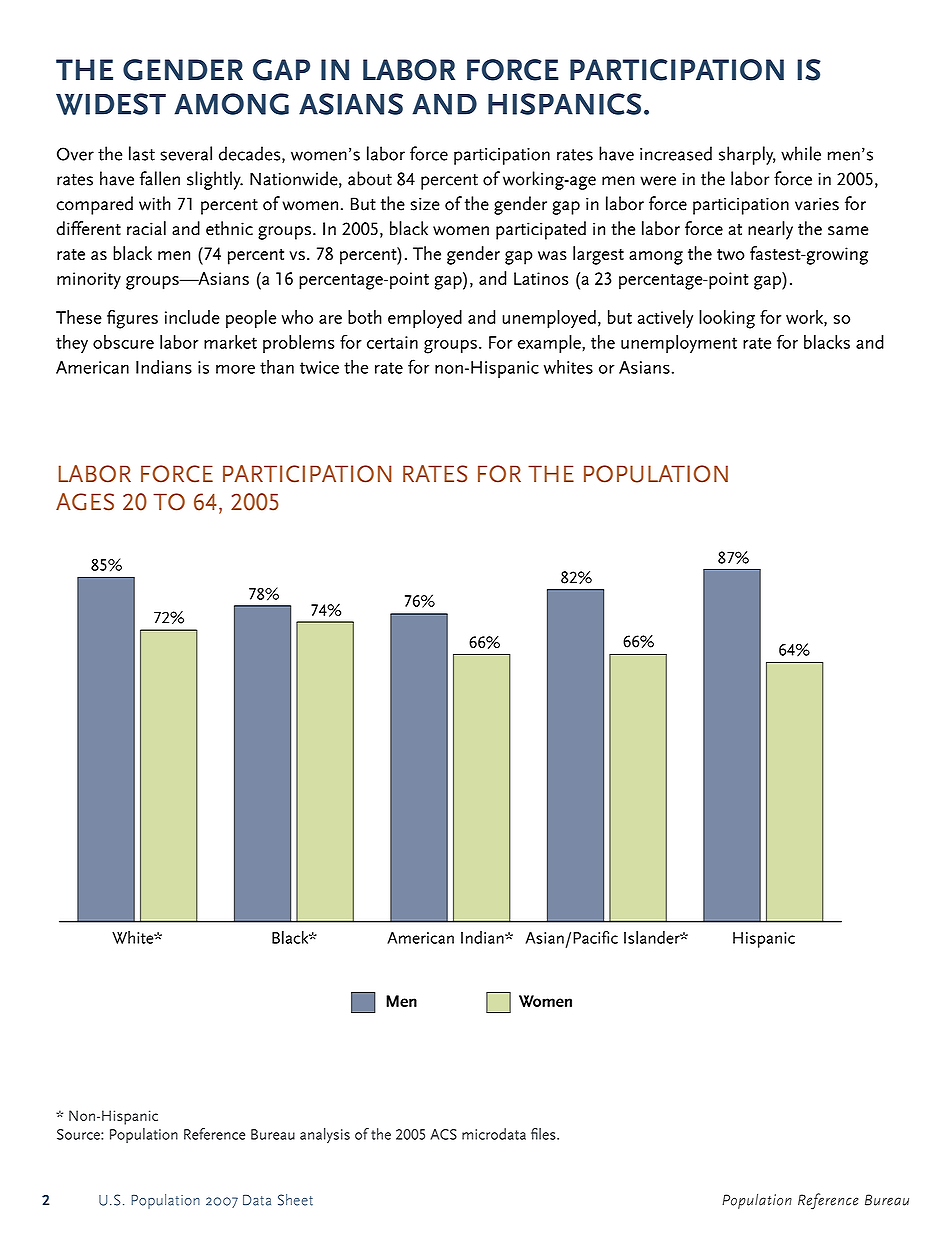 Image resolution: width=952 pixels, height=1233 pixels. I want to click on sharply, so click(747, 155).
